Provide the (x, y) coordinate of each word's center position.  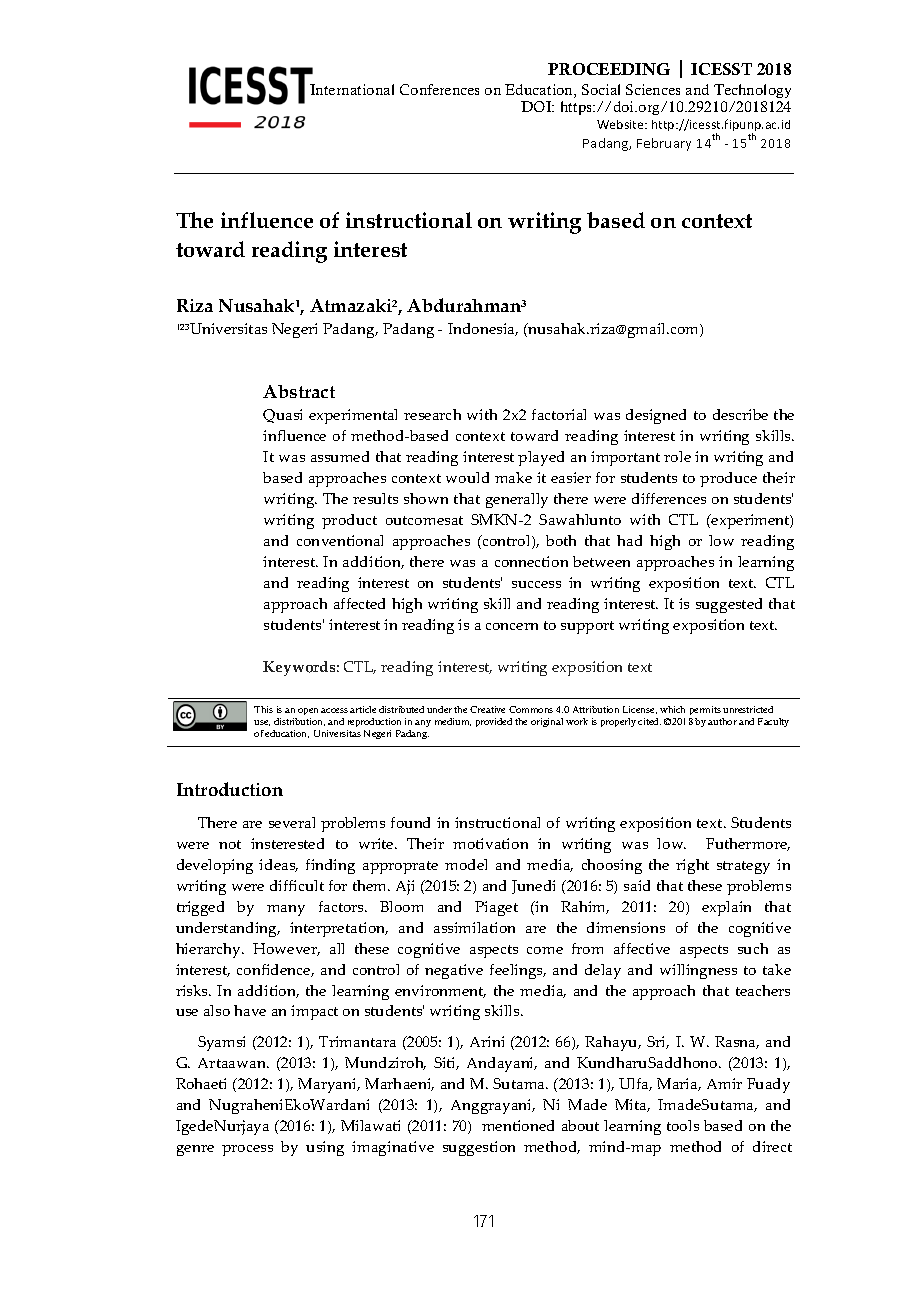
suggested (729, 605)
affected (359, 603)
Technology (752, 91)
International (352, 89)
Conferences (439, 89)
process (247, 1150)
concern (512, 626)
